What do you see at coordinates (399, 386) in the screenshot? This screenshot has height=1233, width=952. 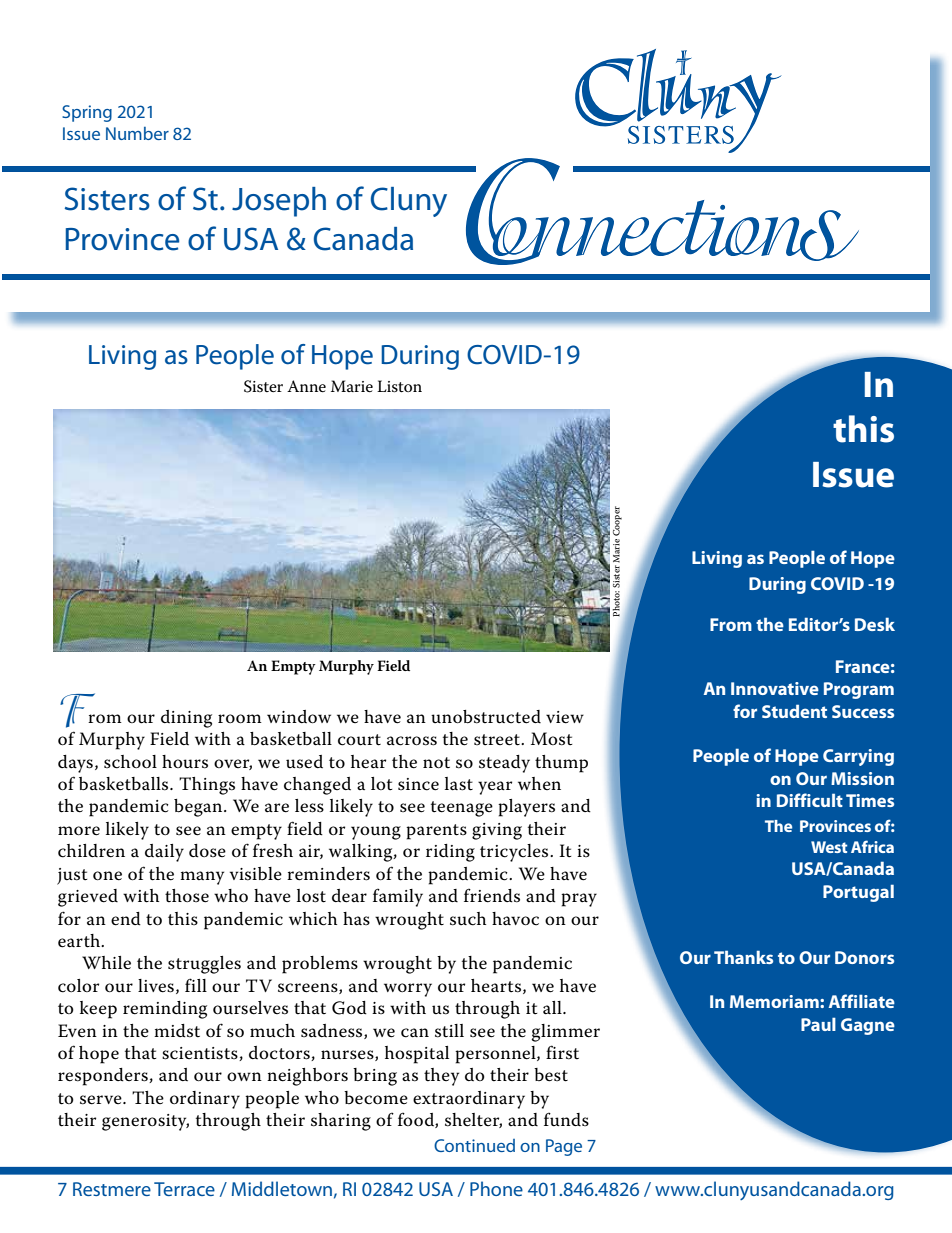 I see `Liston` at bounding box center [399, 386].
